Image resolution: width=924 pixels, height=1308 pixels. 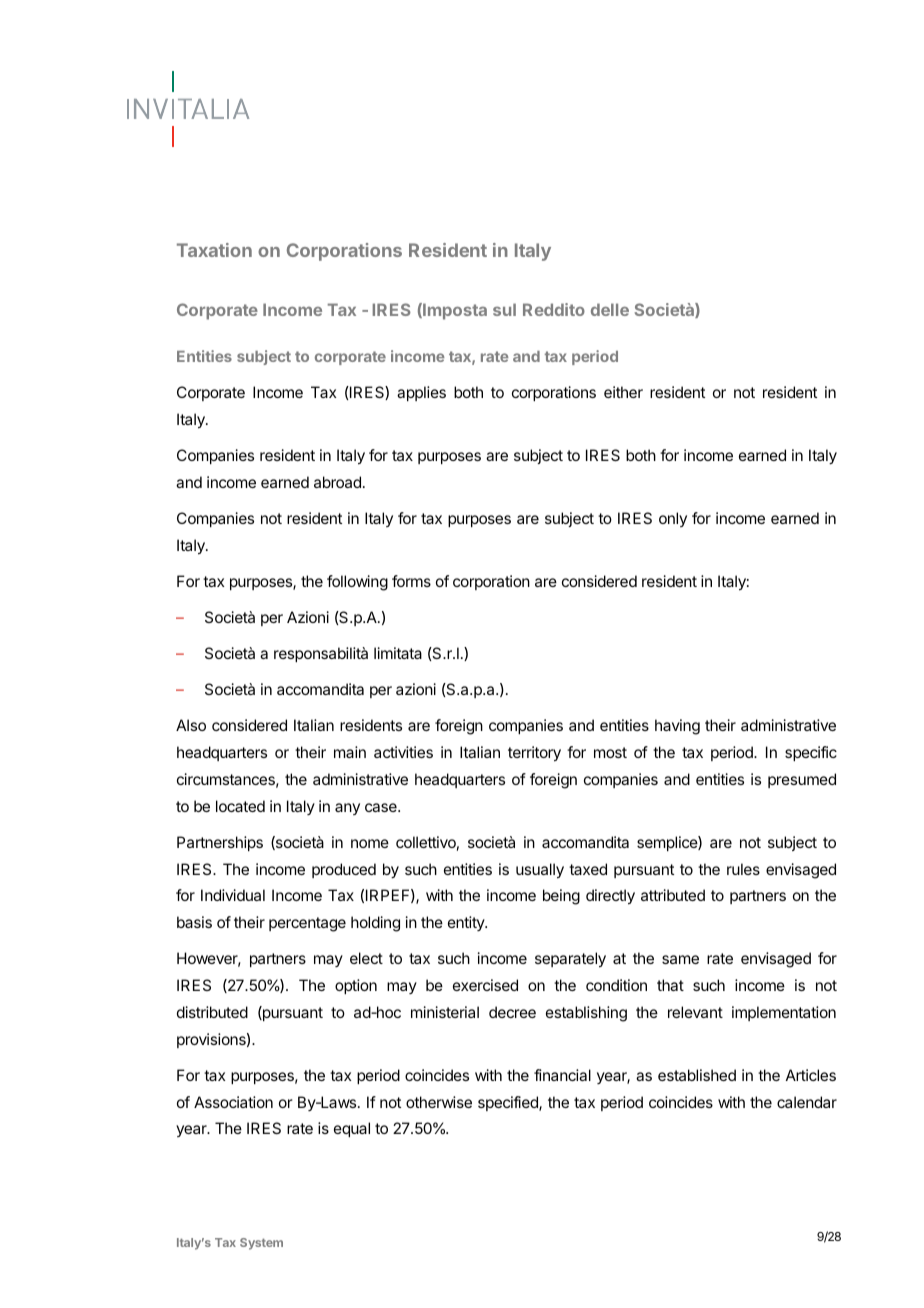 I want to click on Individual, so click(x=233, y=895).
